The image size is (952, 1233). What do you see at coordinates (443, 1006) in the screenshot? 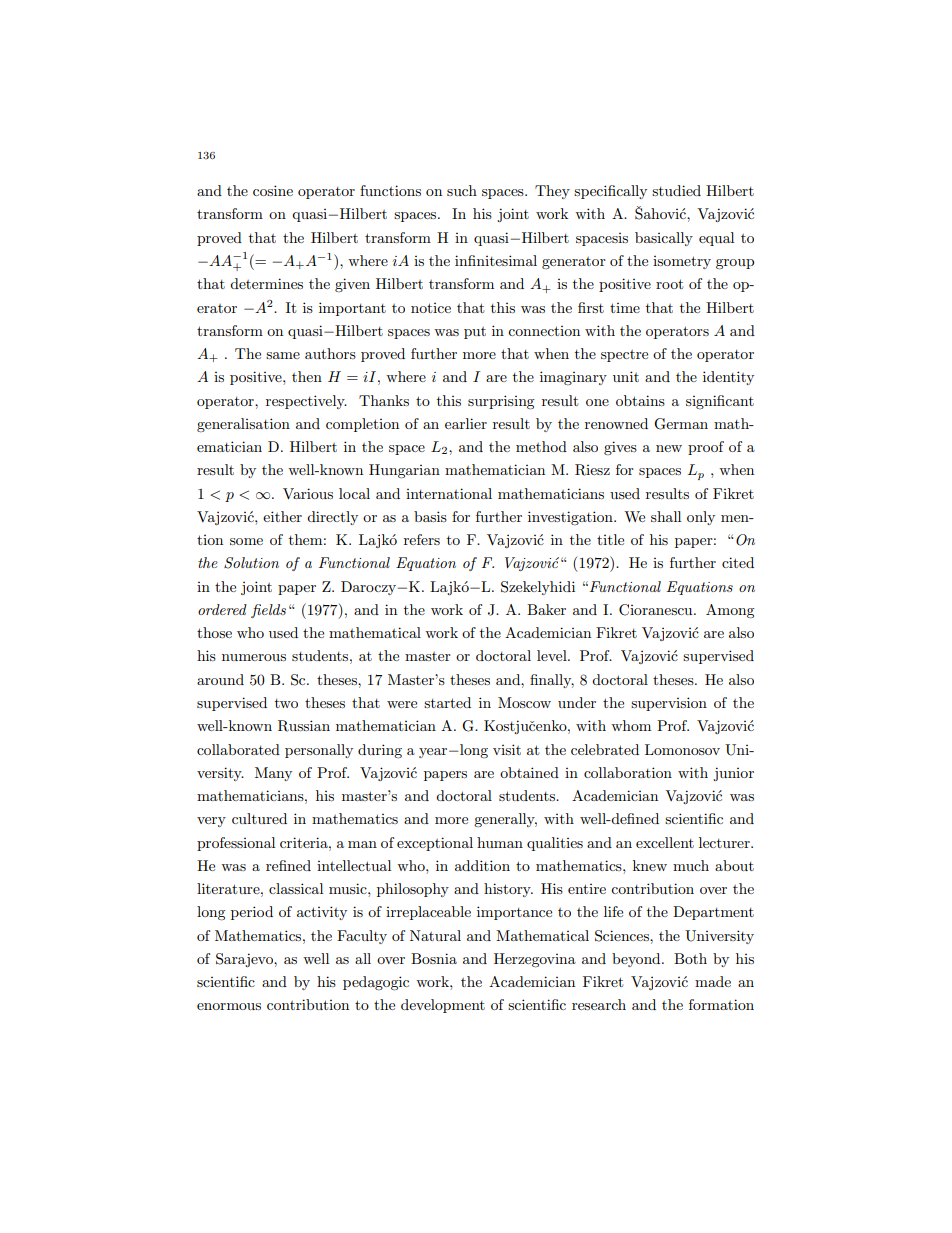
I see `development` at bounding box center [443, 1006].
